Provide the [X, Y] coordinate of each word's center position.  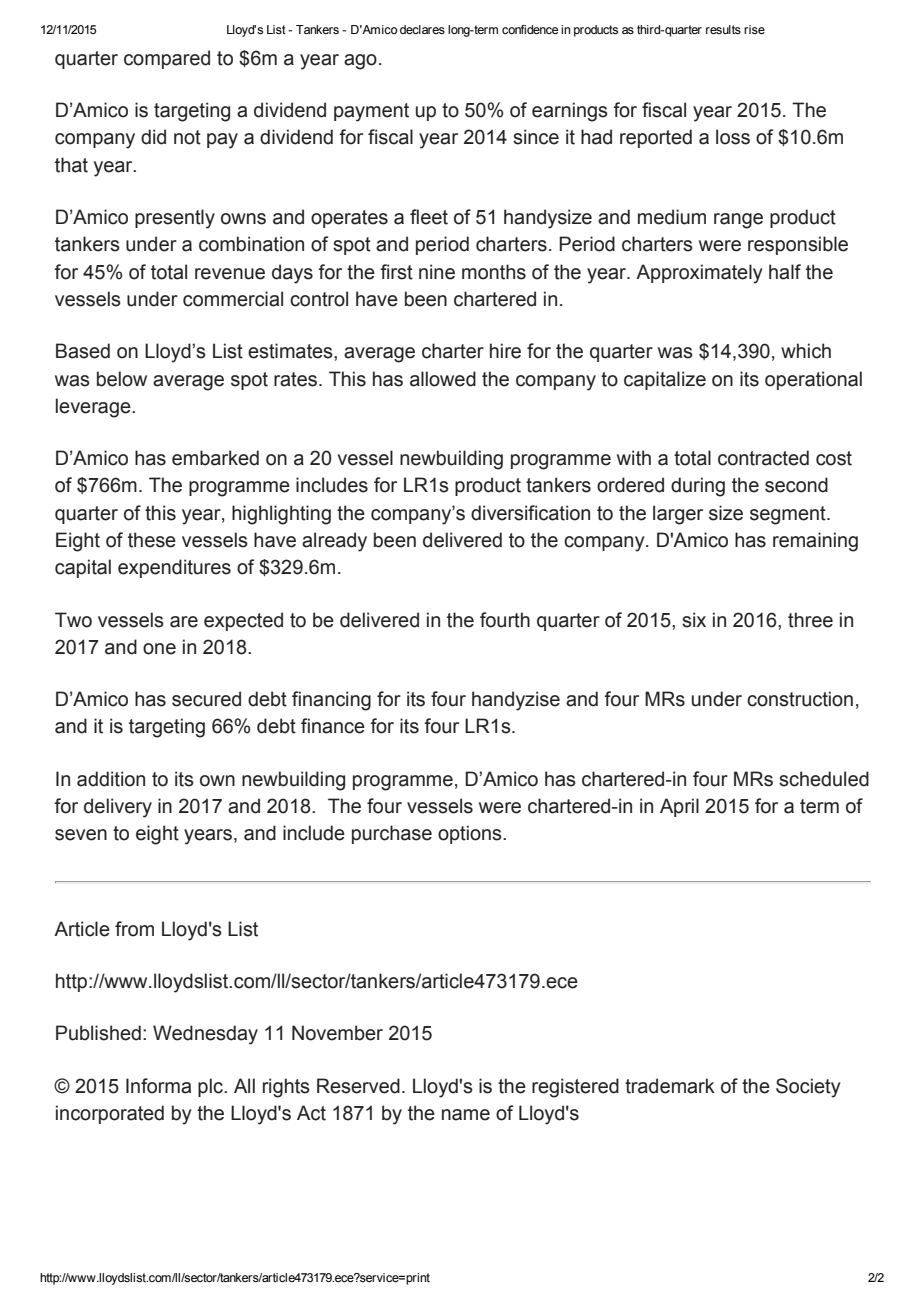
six [694, 620]
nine [437, 272]
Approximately [699, 274]
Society [808, 1088]
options [471, 834]
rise [754, 29]
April [679, 807]
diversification [530, 513]
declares [422, 29]
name [466, 1115]
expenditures [174, 568]
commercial [233, 299]
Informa [158, 1086]
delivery [118, 808]
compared [167, 59]
